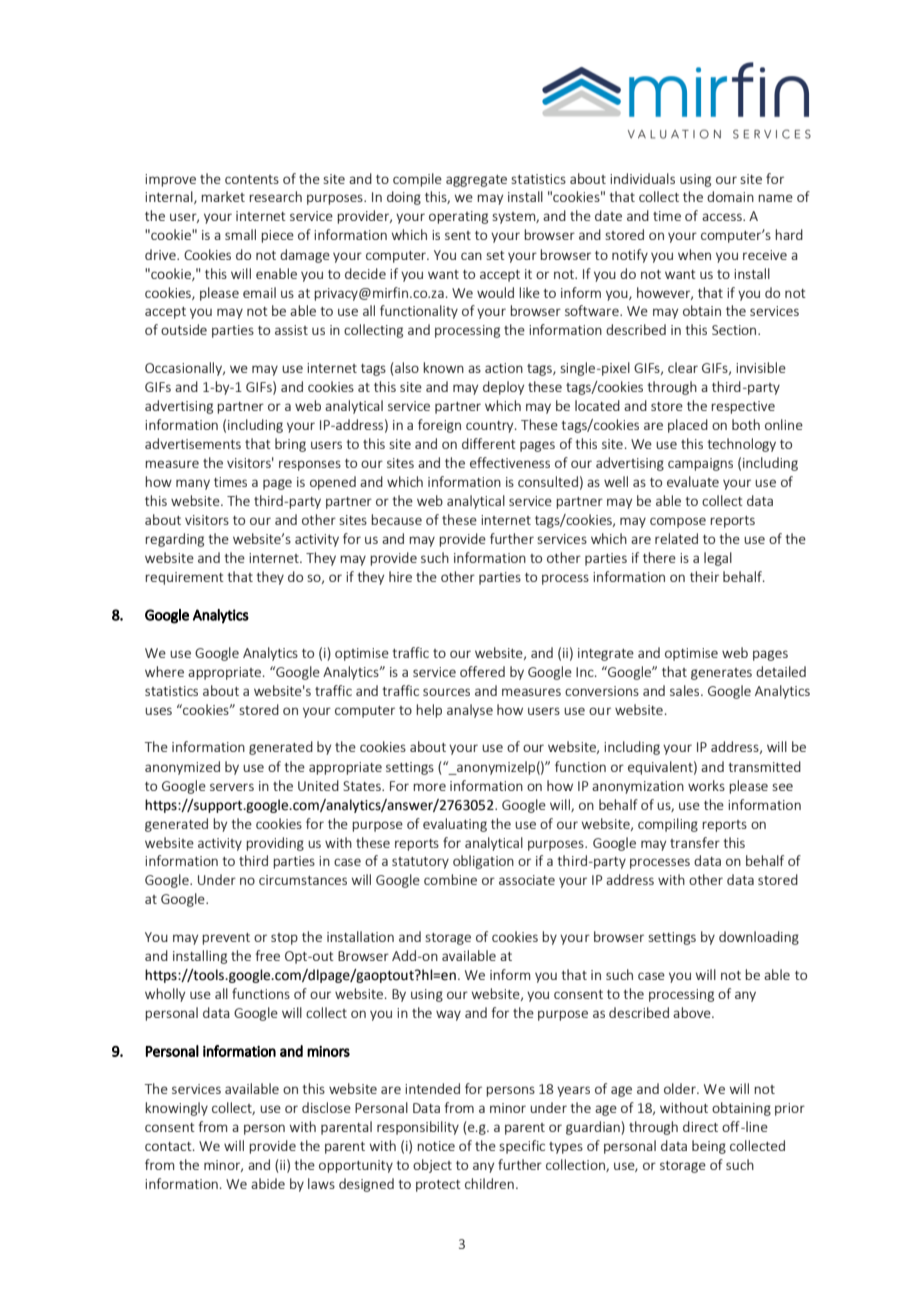 This screenshot has width=924, height=1308. I want to click on providing, so click(275, 844).
